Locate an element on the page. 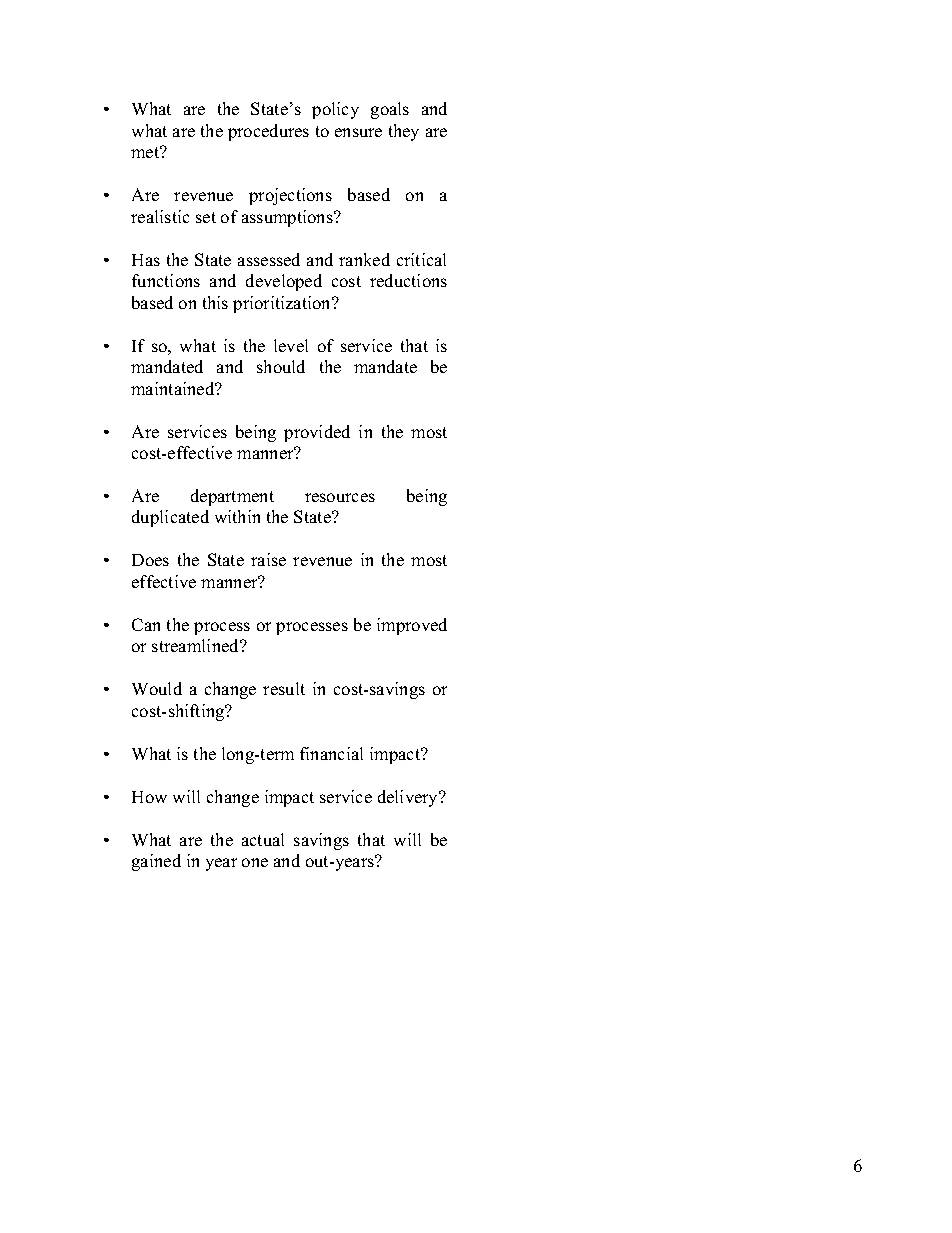 The height and width of the document is (1233, 952). reductions is located at coordinates (408, 280).
